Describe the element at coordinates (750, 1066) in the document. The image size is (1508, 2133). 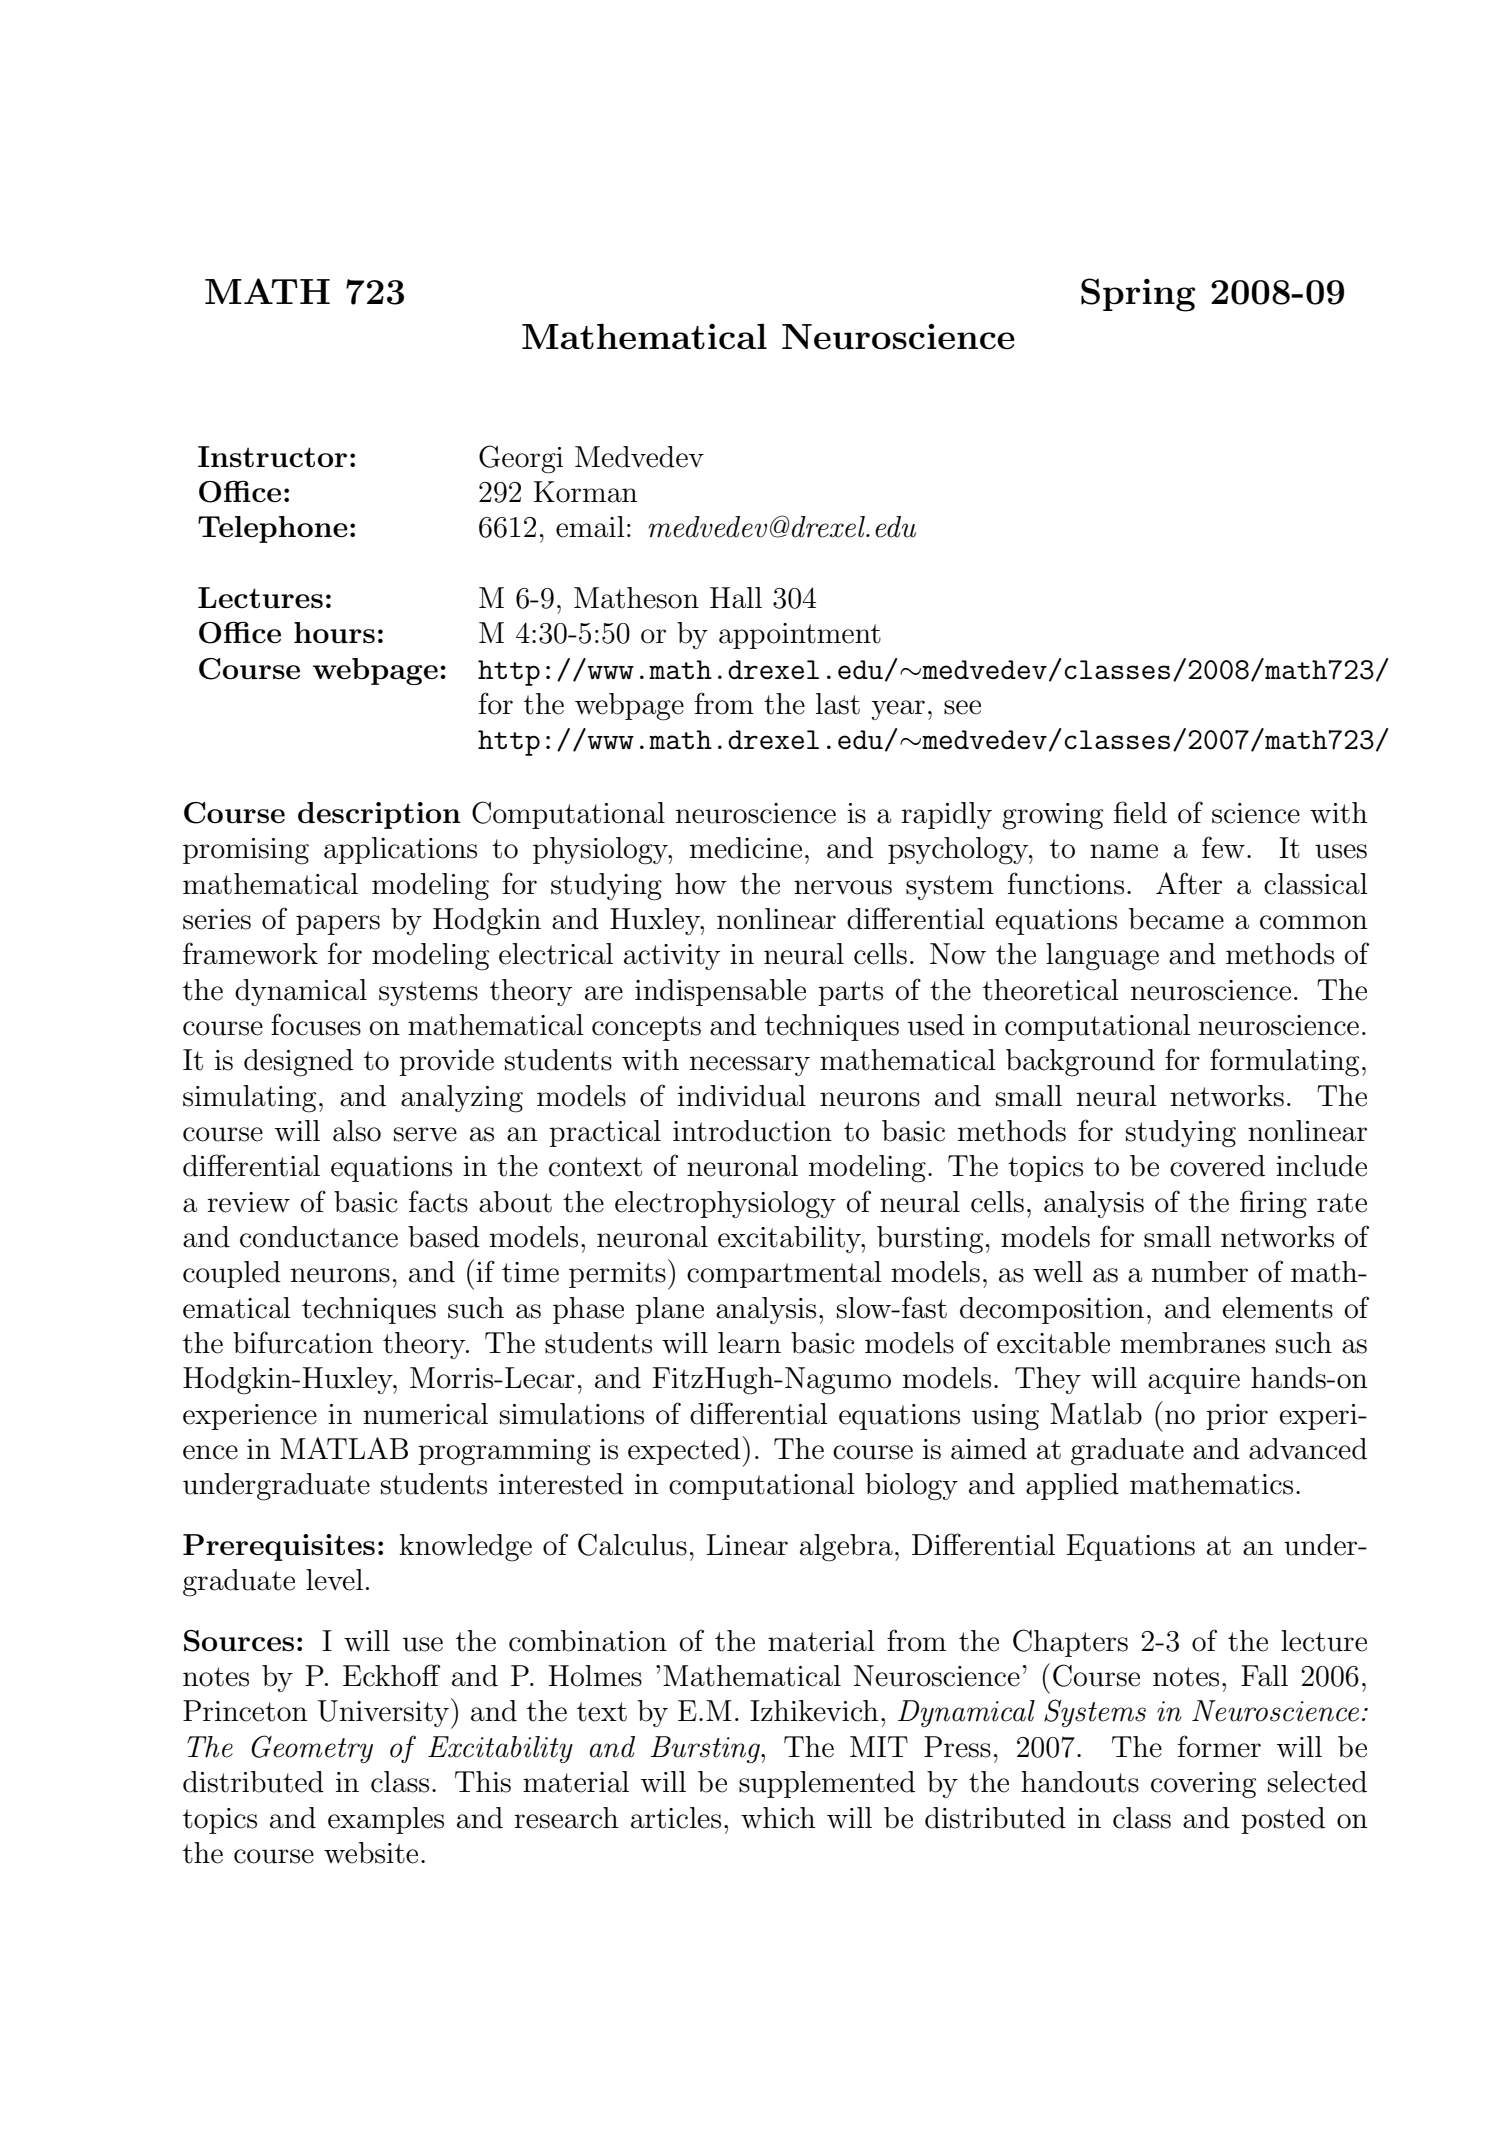
I see `necessary` at that location.
